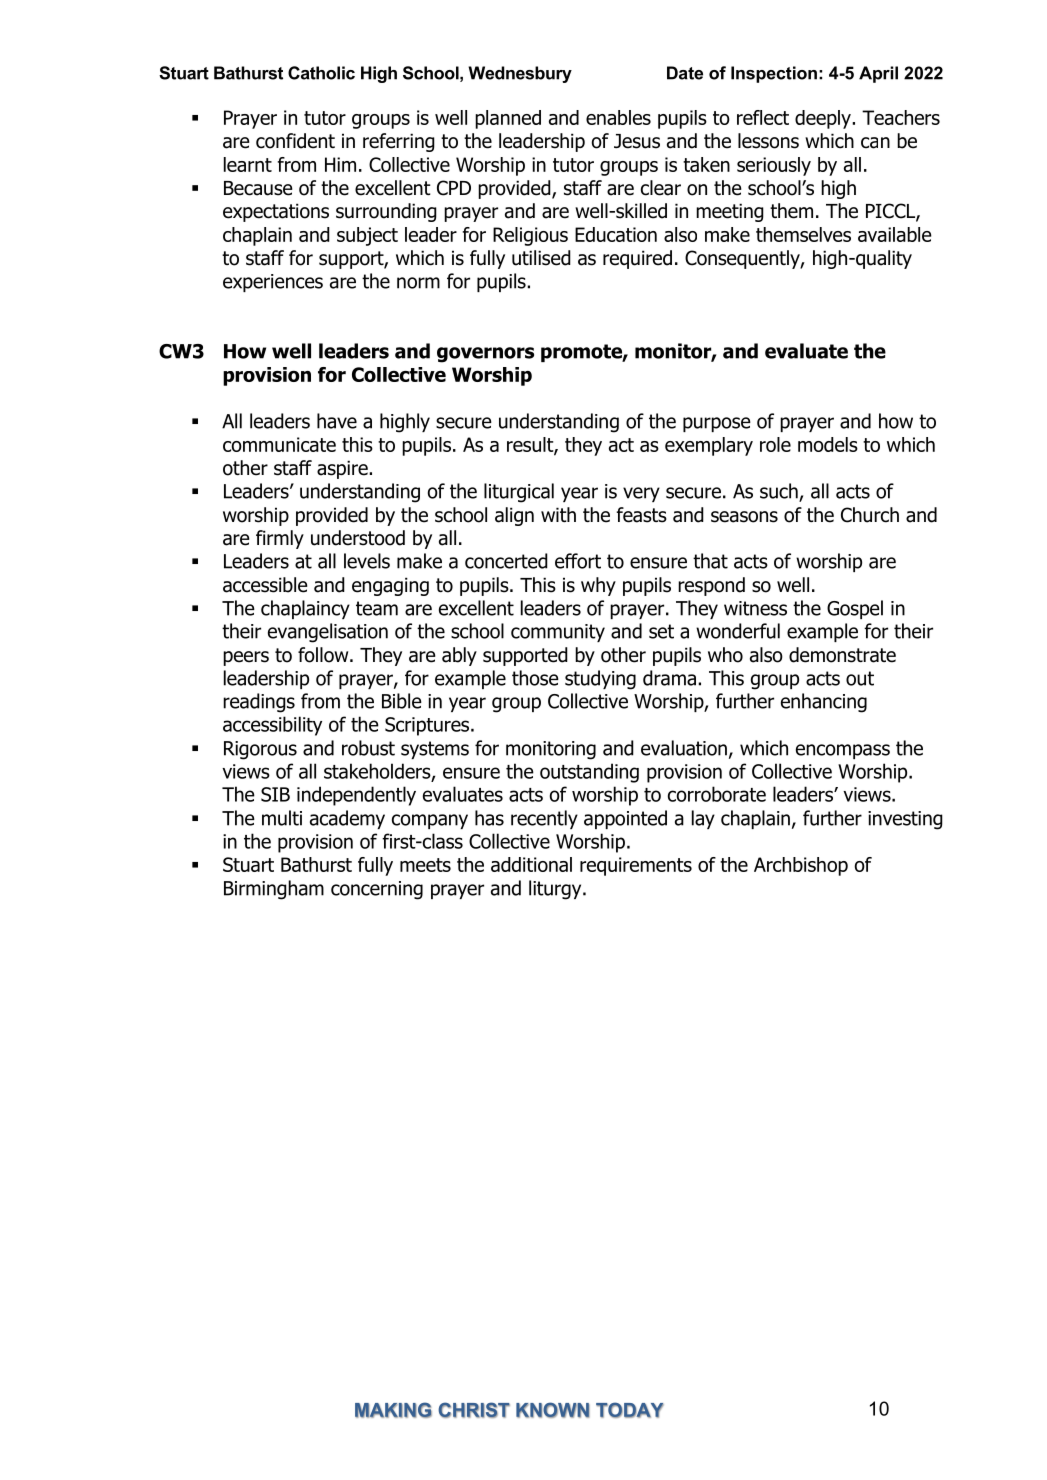 The image size is (1047, 1480). What do you see at coordinates (824, 119) in the screenshot?
I see `deeply` at bounding box center [824, 119].
